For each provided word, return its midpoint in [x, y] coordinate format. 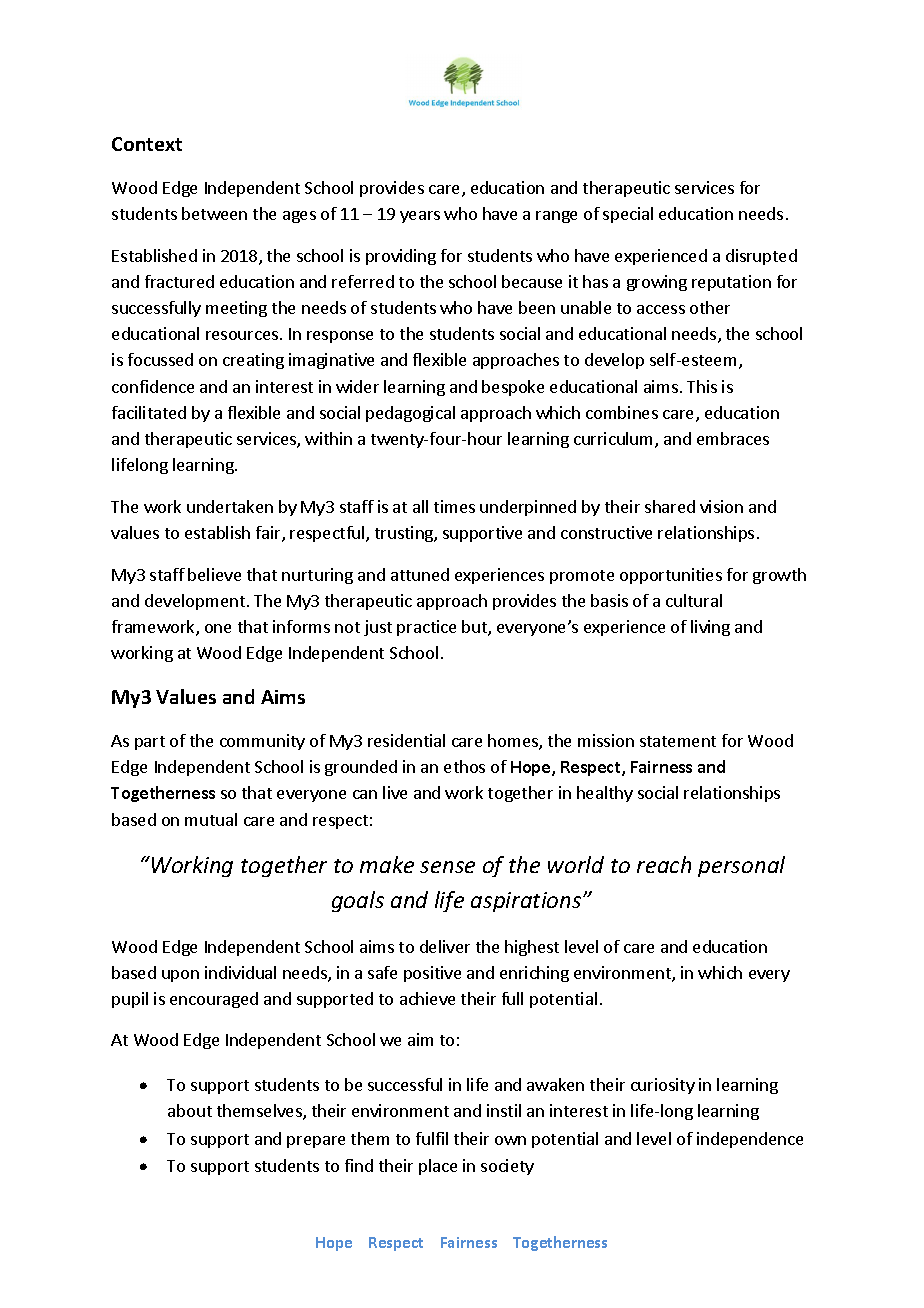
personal [741, 866]
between [214, 213]
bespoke [513, 388]
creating [253, 361]
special [628, 215]
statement [678, 741]
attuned [420, 574]
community [262, 742]
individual [240, 972]
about [190, 1110]
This [702, 386]
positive [432, 974]
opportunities [671, 576]
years [420, 217]
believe [214, 574]
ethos [464, 766]
